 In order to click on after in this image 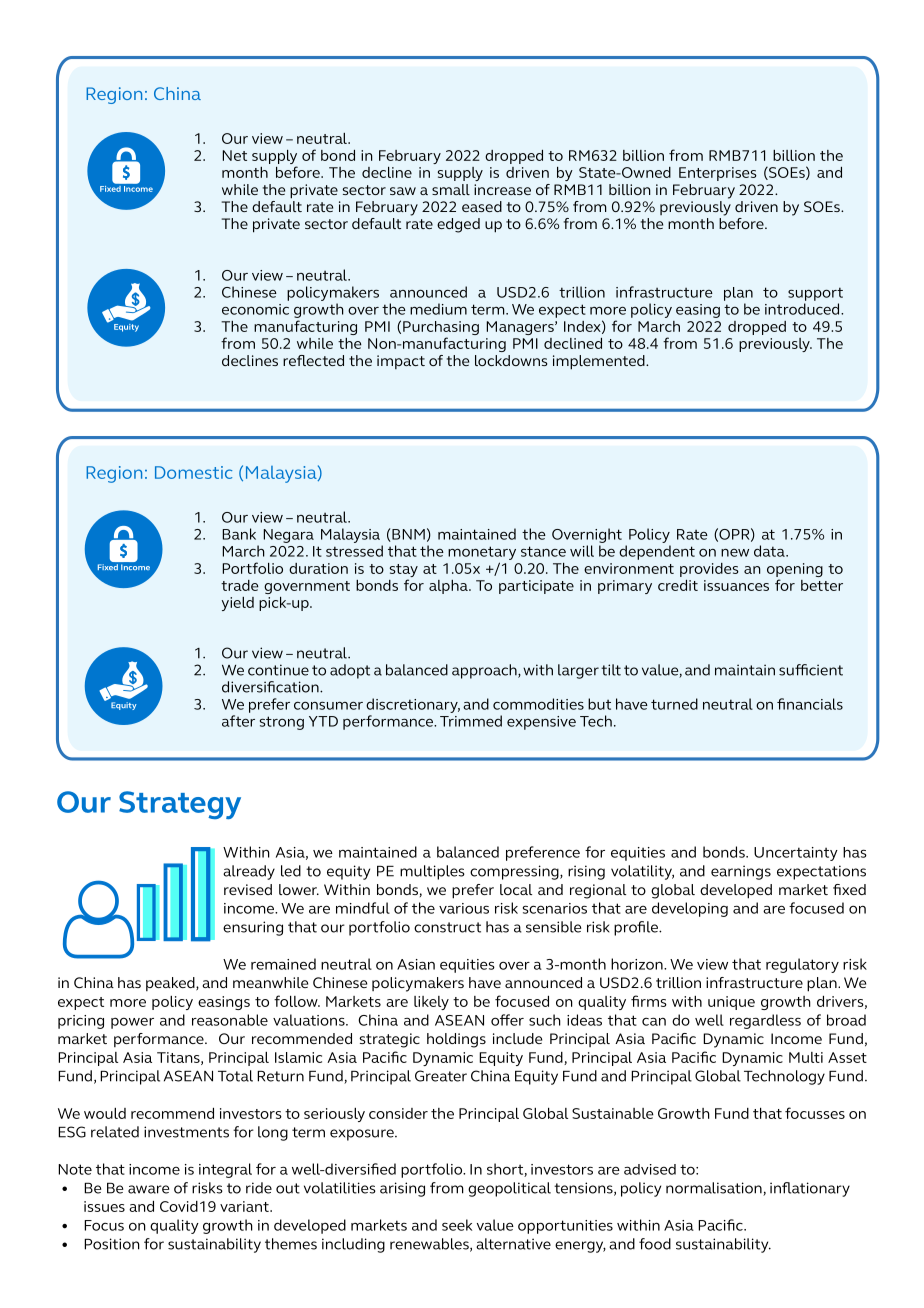, I will do `click(238, 721)`.
